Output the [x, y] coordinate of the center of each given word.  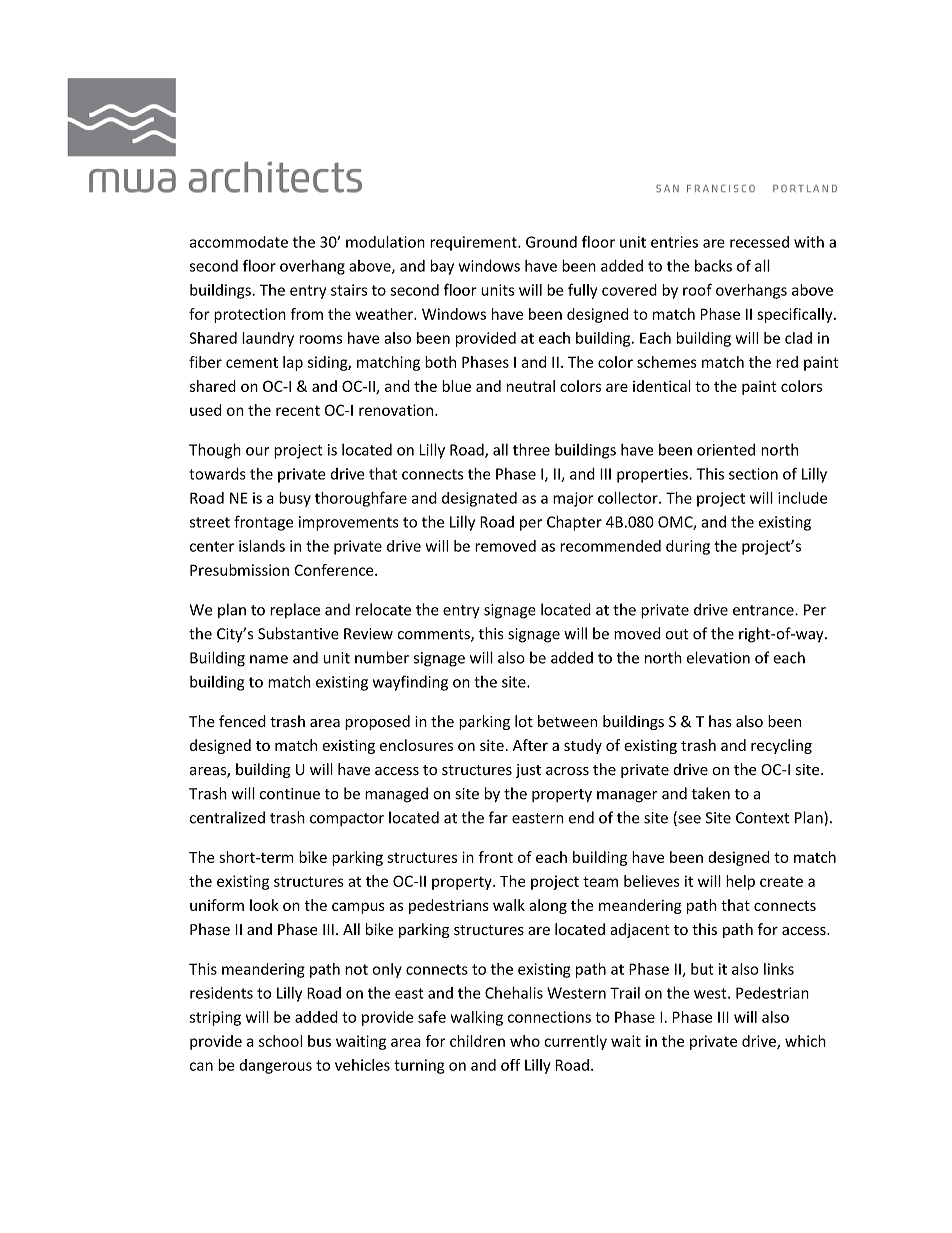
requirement [474, 243]
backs [713, 265]
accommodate [239, 242]
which [805, 1041]
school [280, 1041]
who [525, 1041]
